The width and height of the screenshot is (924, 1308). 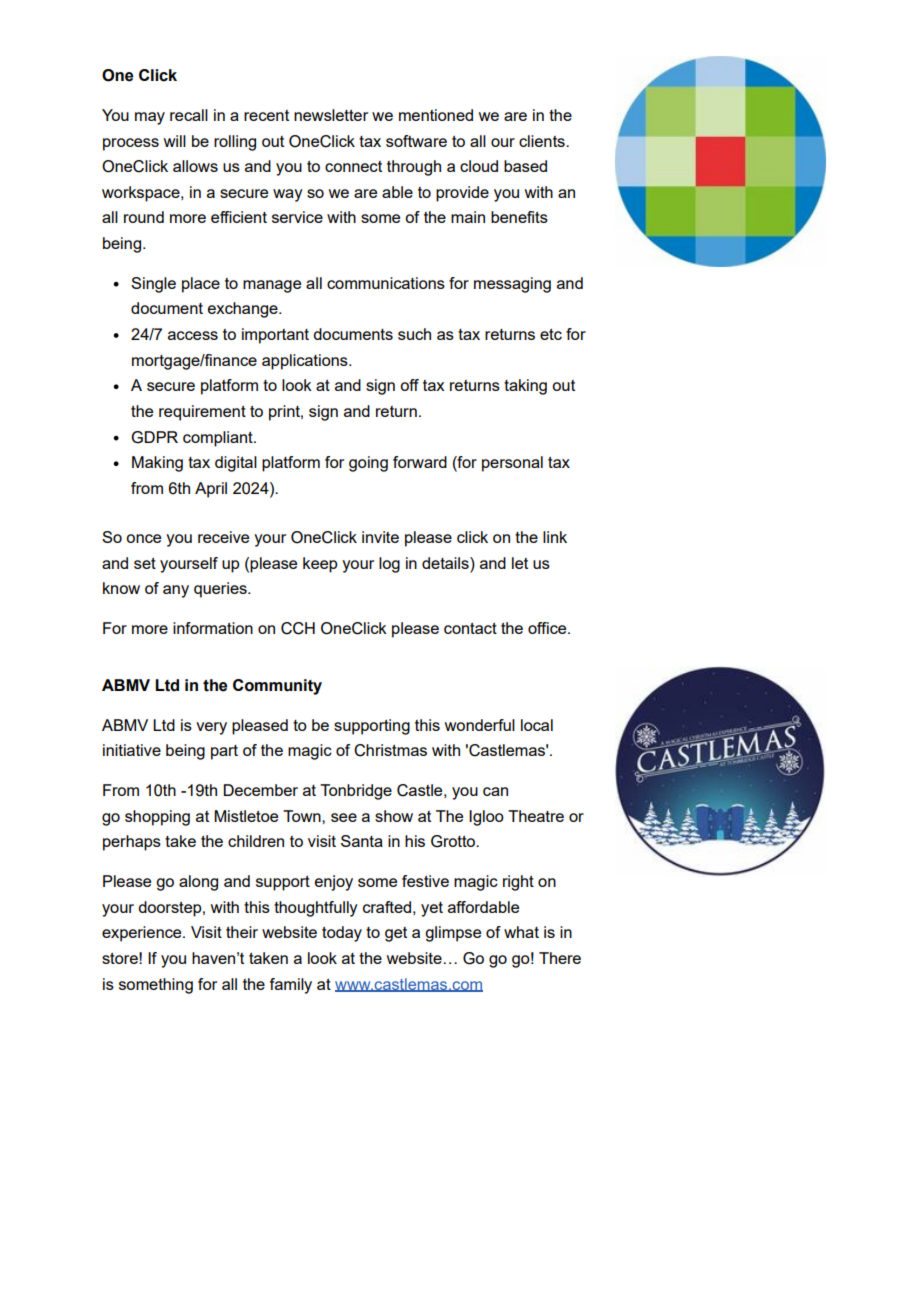 I want to click on today, so click(x=342, y=934).
